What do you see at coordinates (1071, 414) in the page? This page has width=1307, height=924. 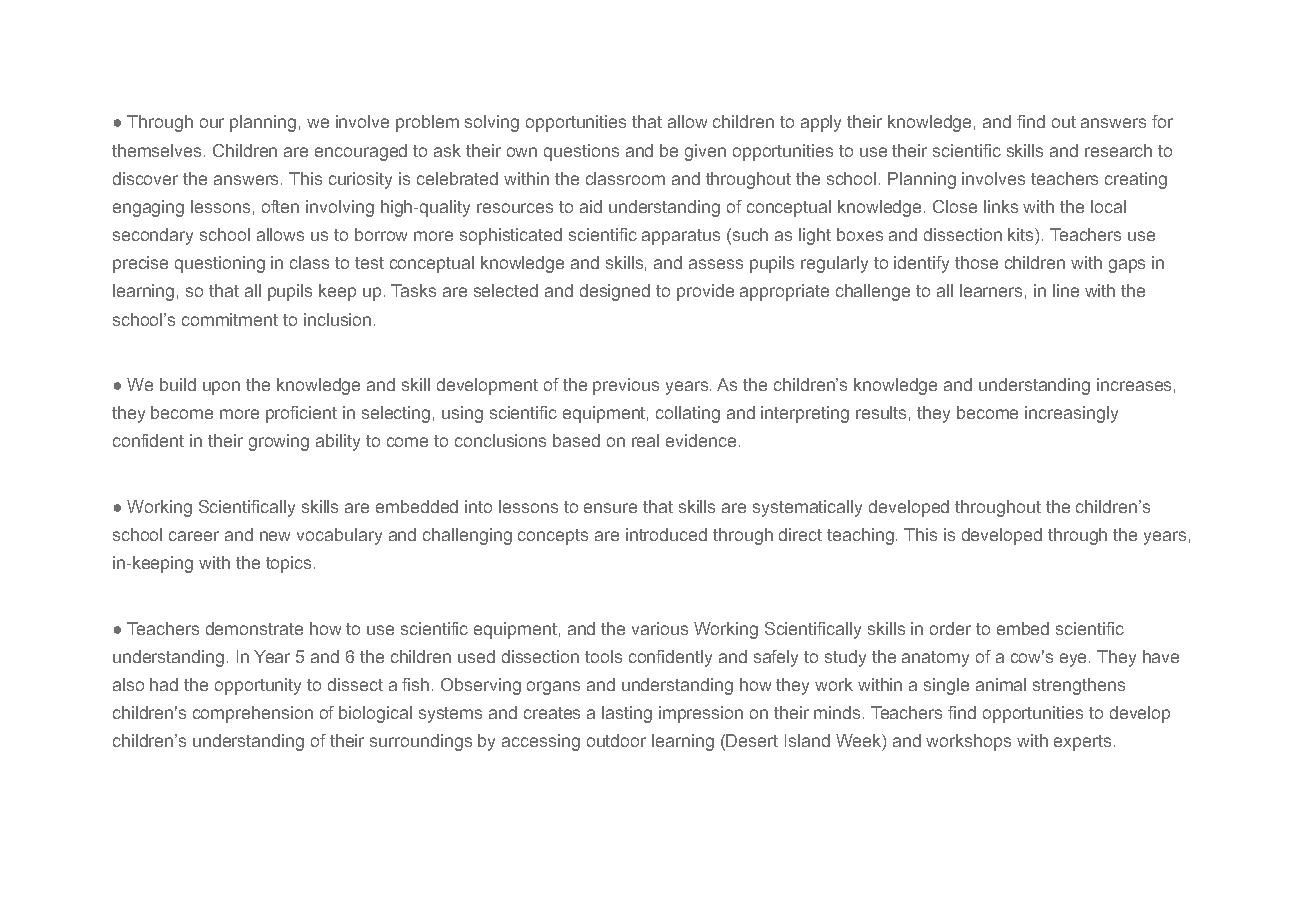 I see `increasingly` at bounding box center [1071, 414].
